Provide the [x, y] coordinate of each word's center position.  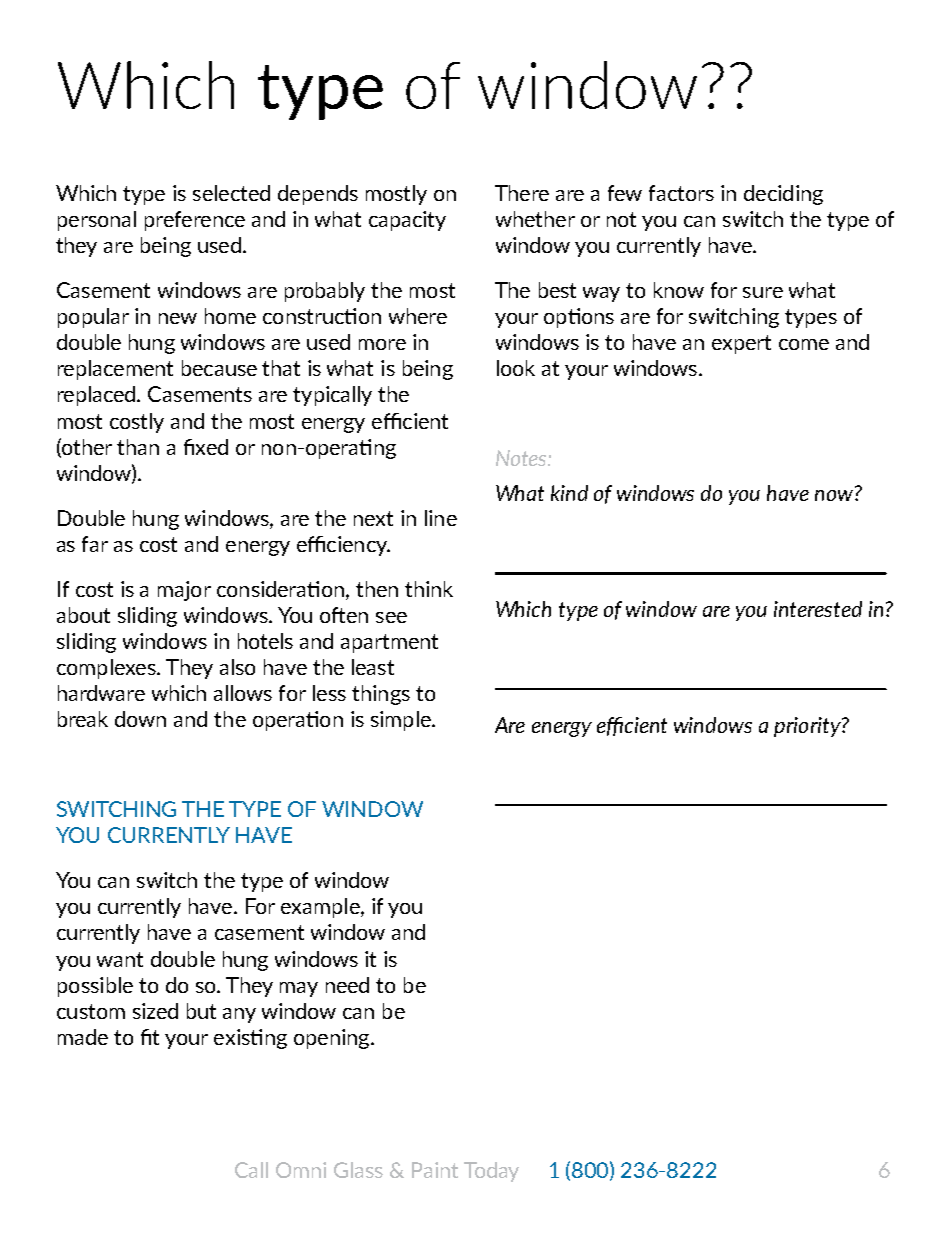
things [381, 695]
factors [681, 193]
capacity [407, 221]
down [140, 719]
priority [808, 727]
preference [195, 221]
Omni [301, 1170]
